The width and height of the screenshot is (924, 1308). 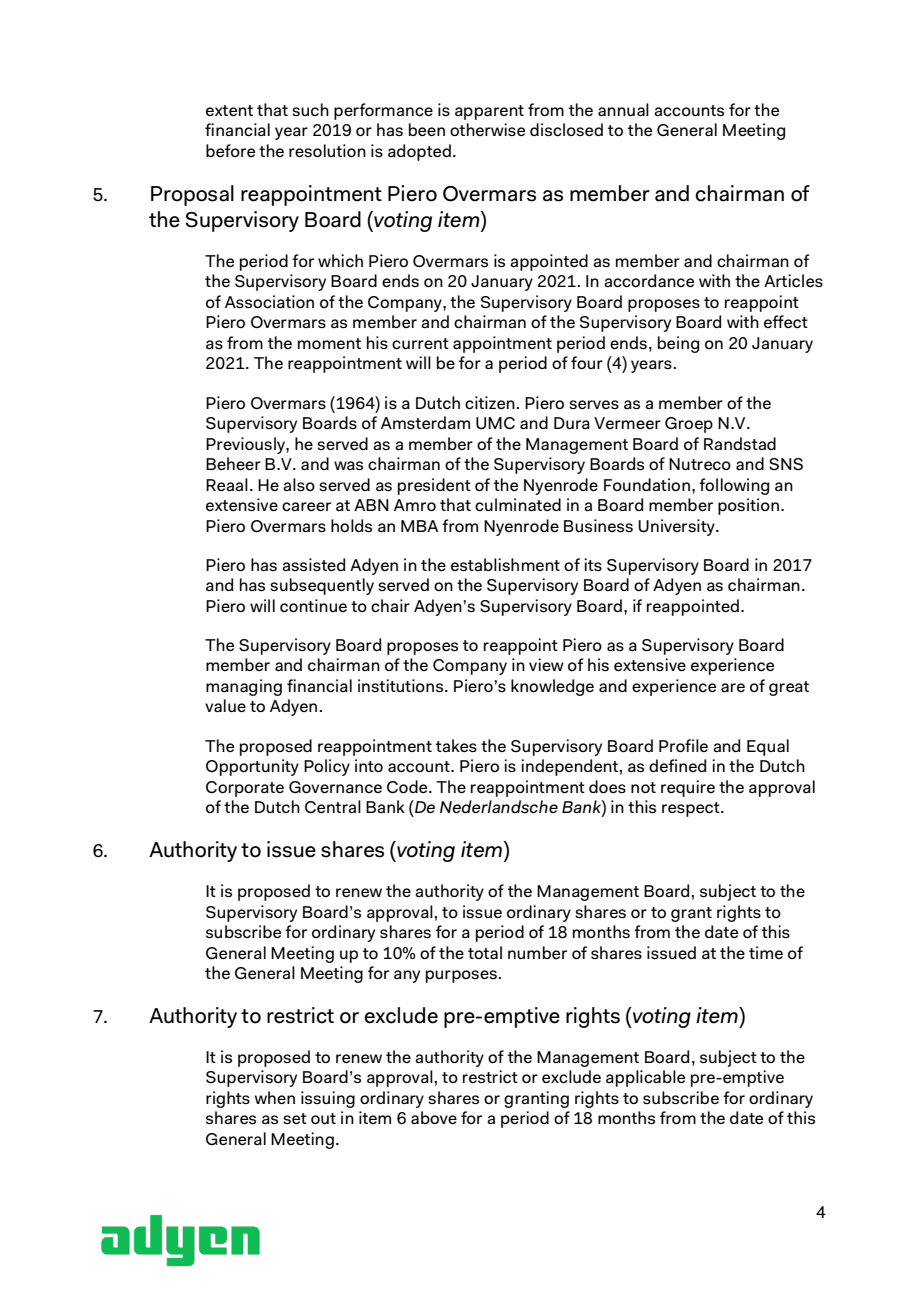 I want to click on before, so click(x=230, y=150).
